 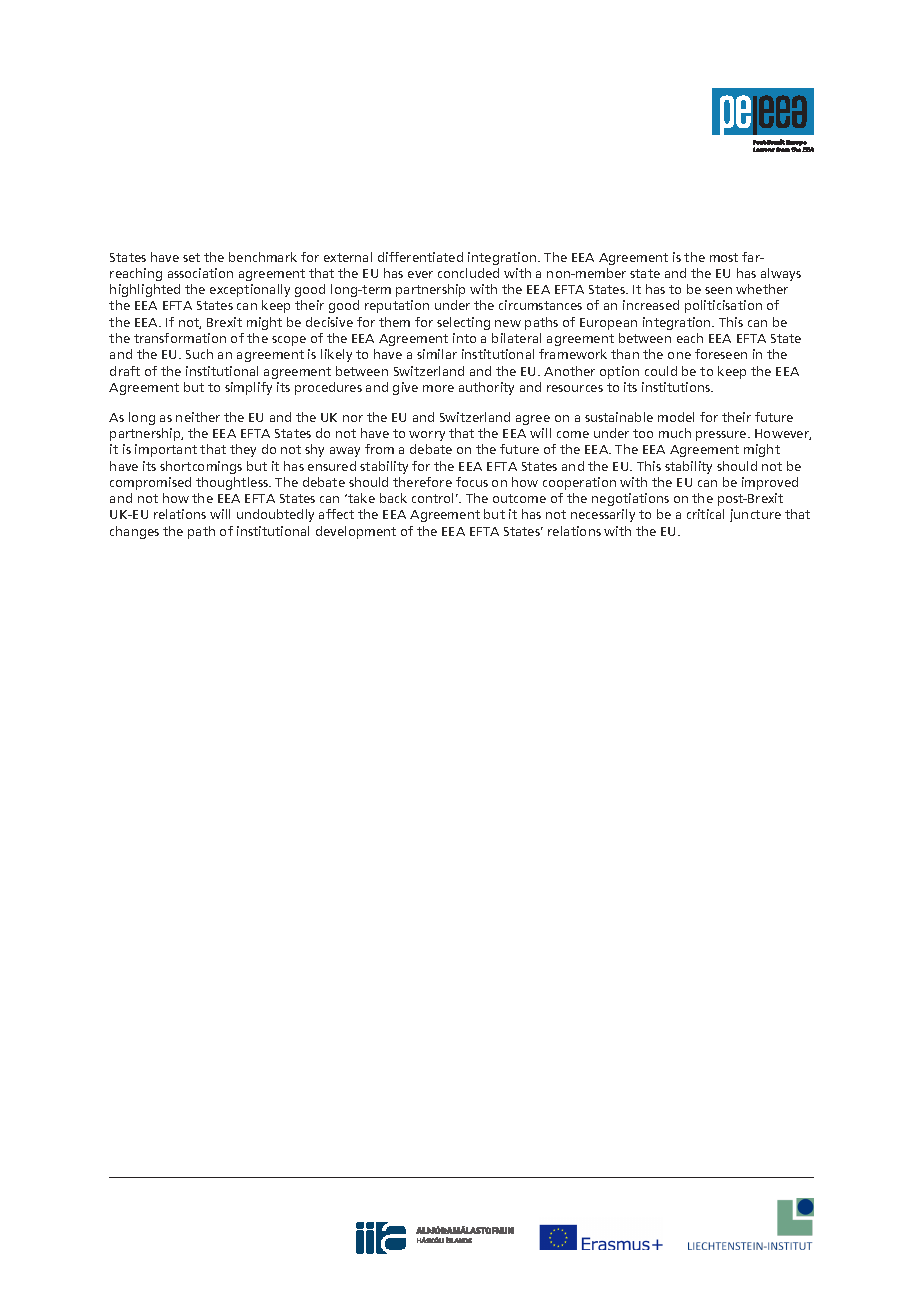 What do you see at coordinates (248, 388) in the screenshot?
I see `simplify` at bounding box center [248, 388].
